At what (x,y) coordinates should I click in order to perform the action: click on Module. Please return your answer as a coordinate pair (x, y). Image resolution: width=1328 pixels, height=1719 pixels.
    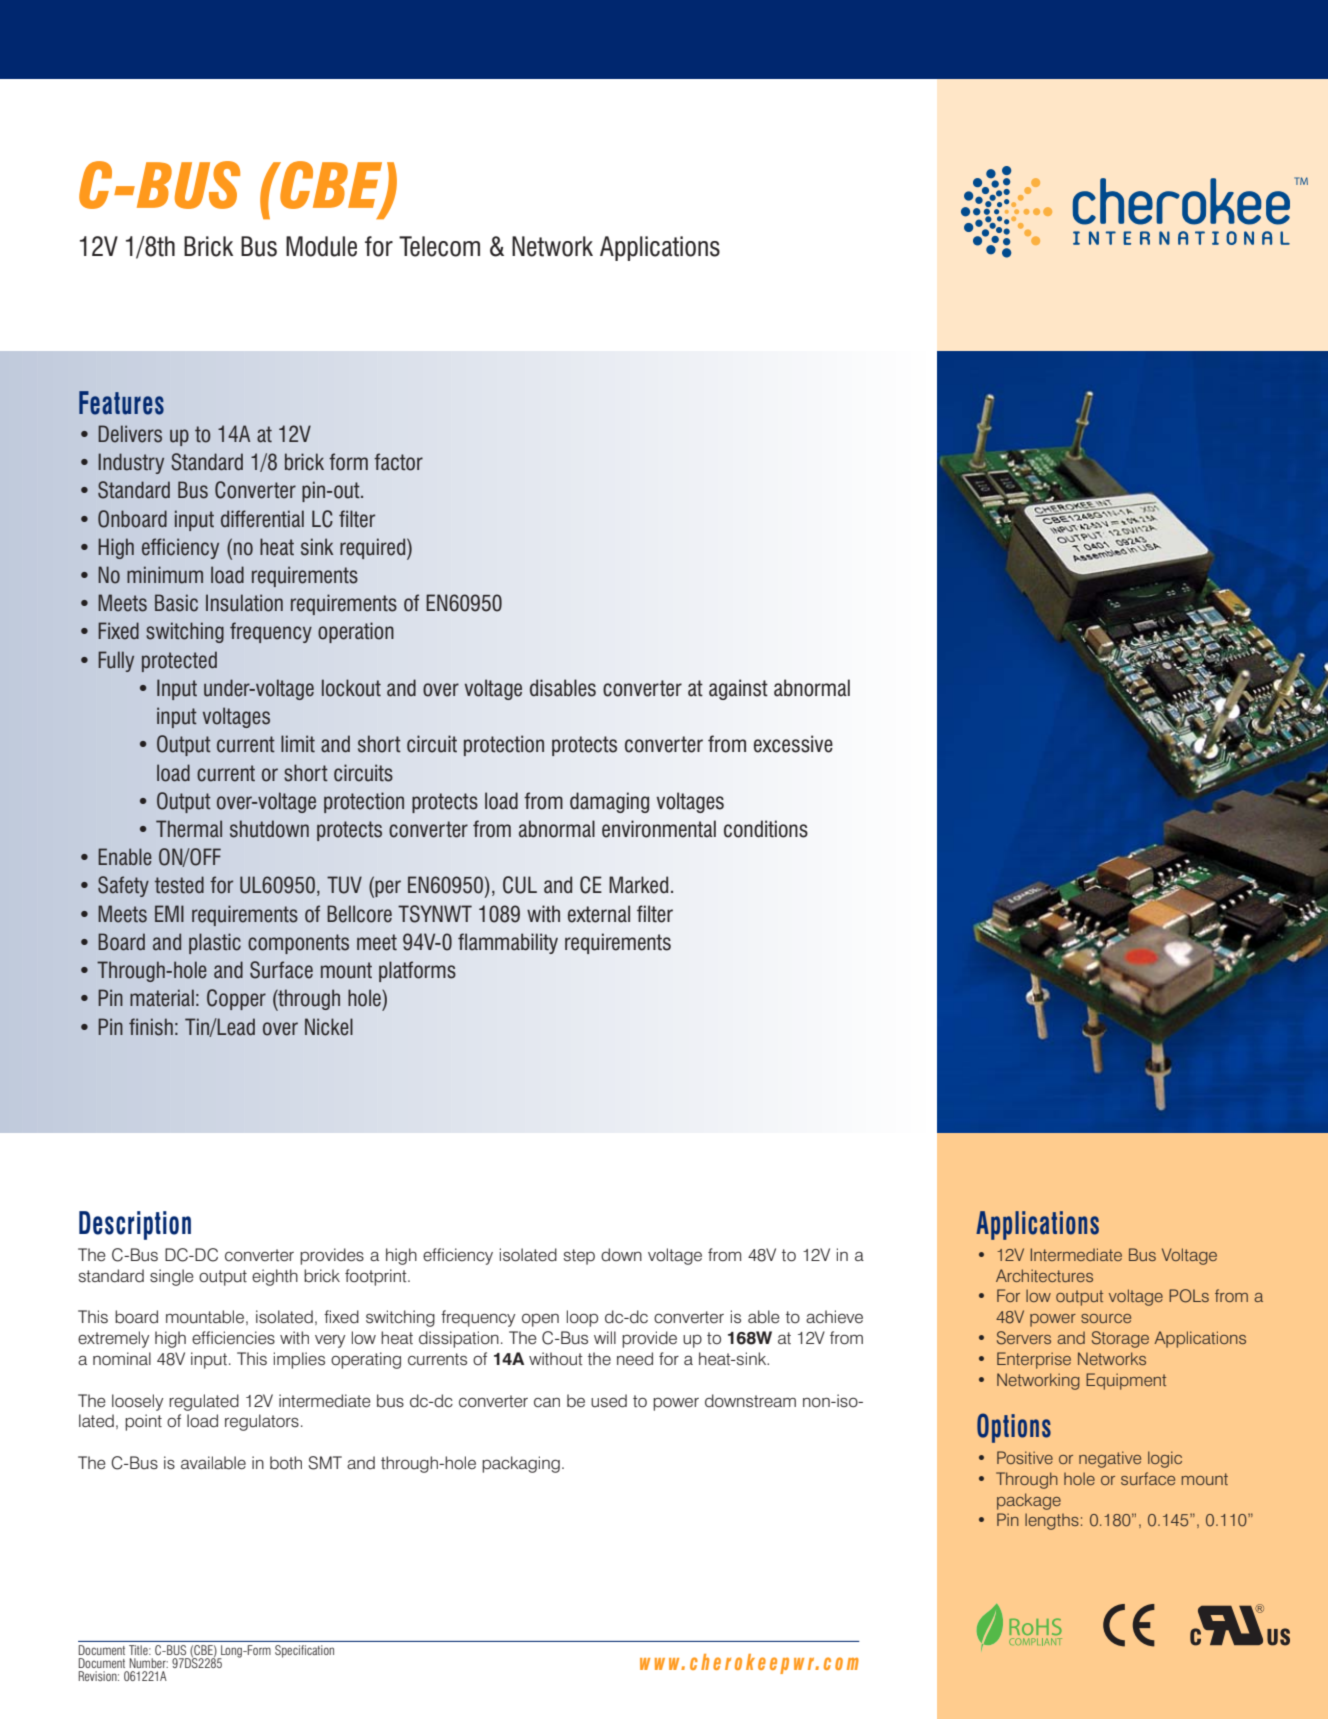
    Looking at the image, I should click on (321, 246).
